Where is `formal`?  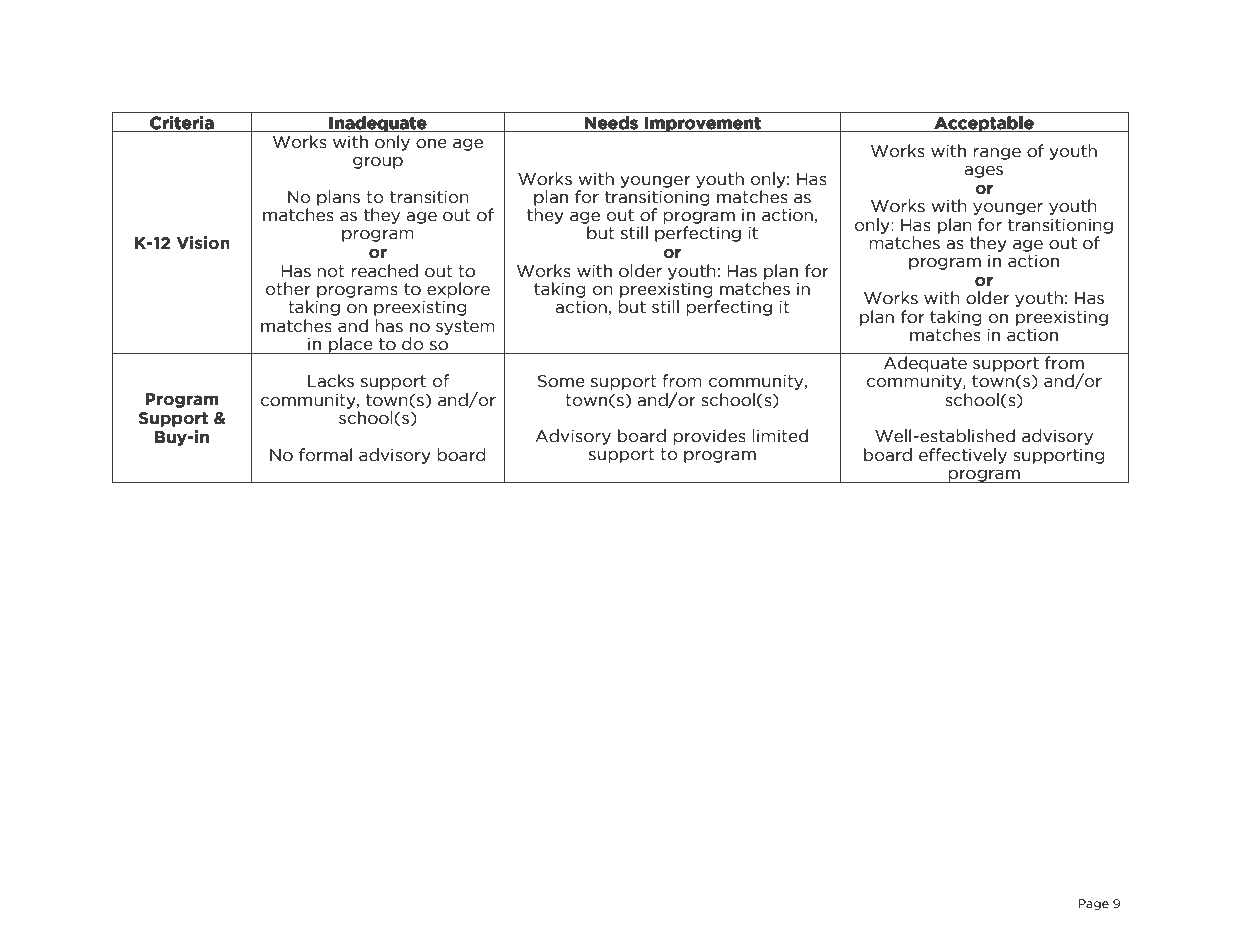 formal is located at coordinates (325, 455).
